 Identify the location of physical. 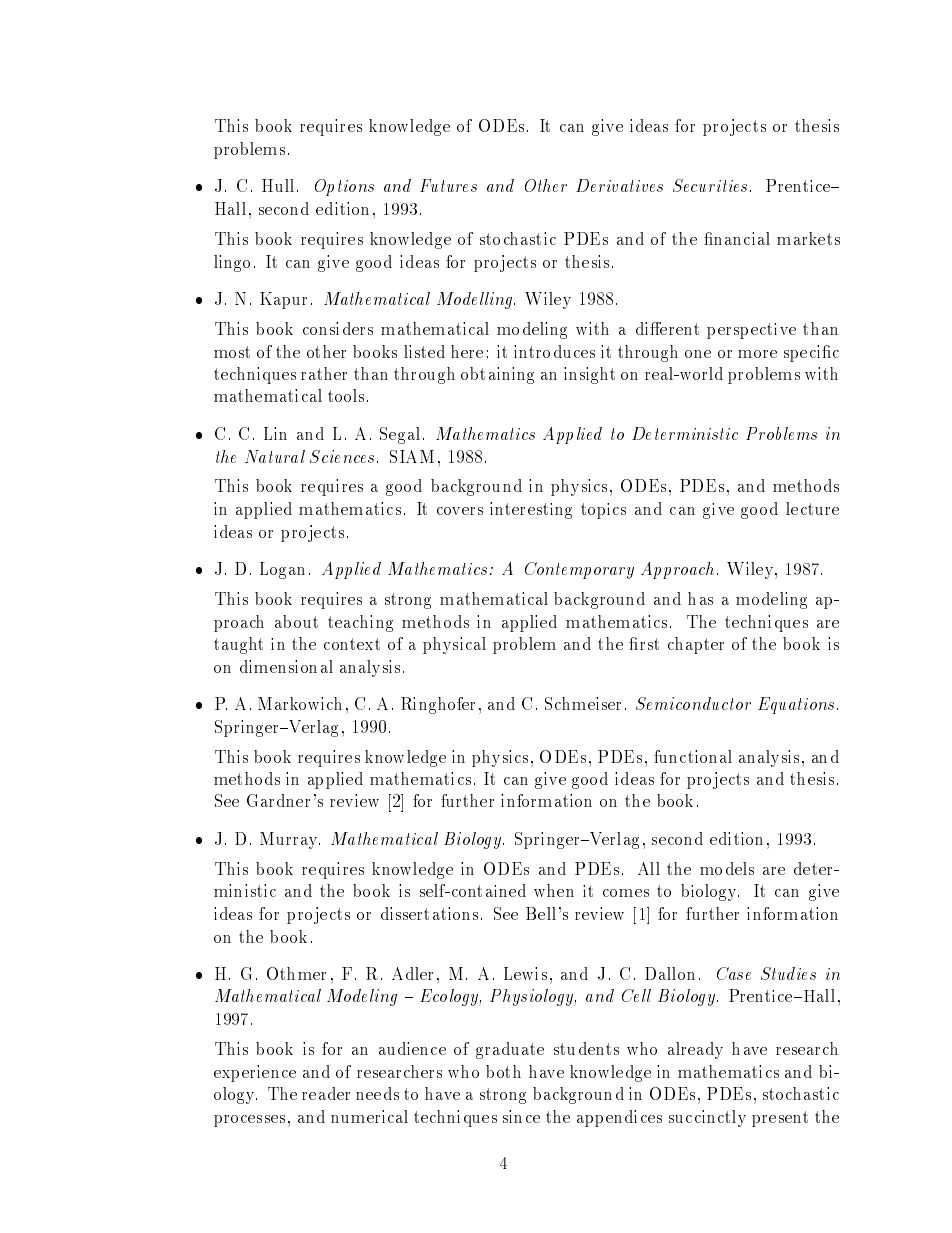
(454, 645).
